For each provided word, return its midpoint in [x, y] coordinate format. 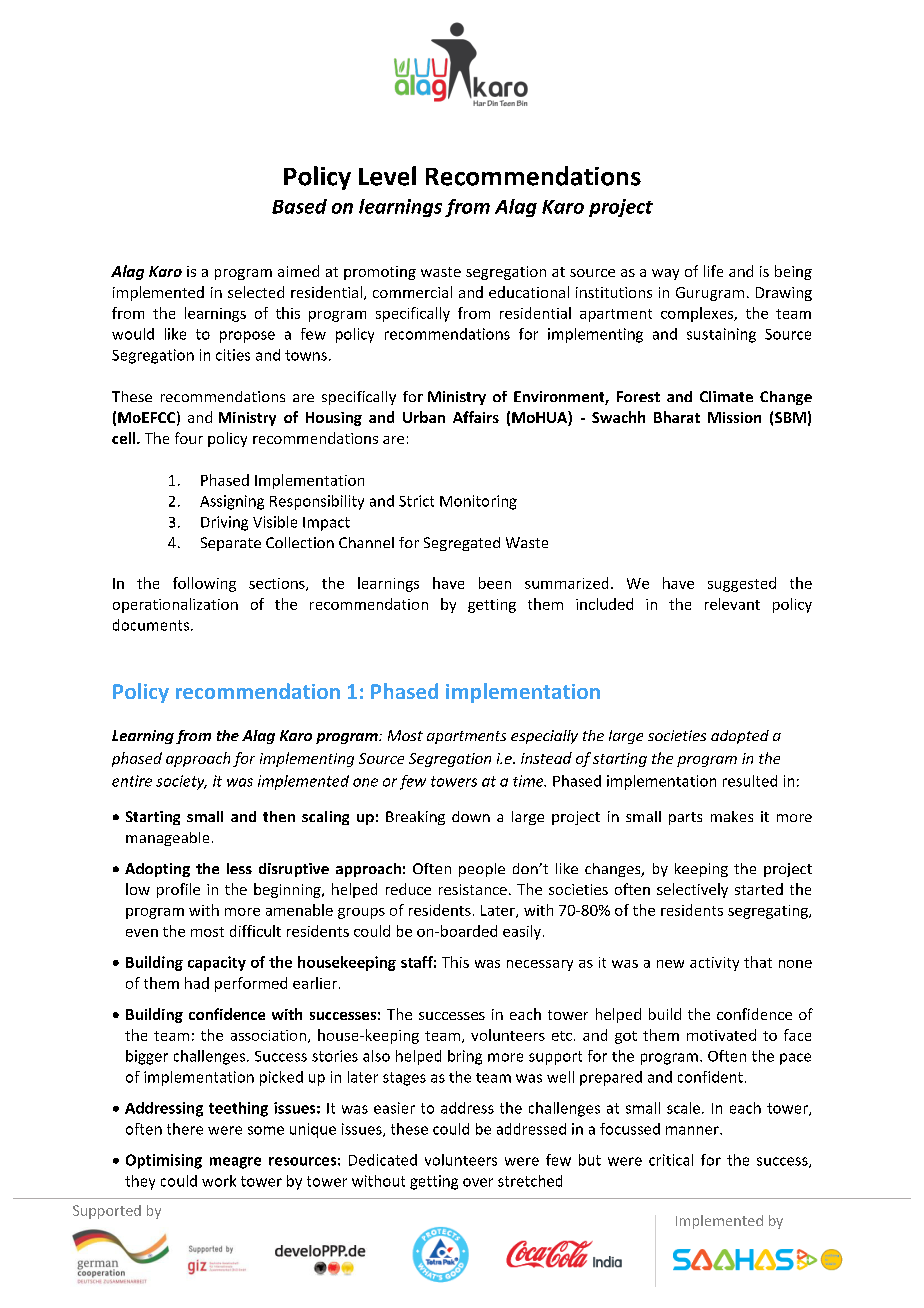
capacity [217, 963]
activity [714, 964]
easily [523, 932]
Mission [734, 417]
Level [387, 176]
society [181, 782]
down [471, 816]
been [495, 583]
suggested [742, 584]
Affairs [476, 417]
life [713, 271]
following [204, 584]
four [189, 438]
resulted [750, 781]
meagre [235, 1163]
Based [299, 206]
